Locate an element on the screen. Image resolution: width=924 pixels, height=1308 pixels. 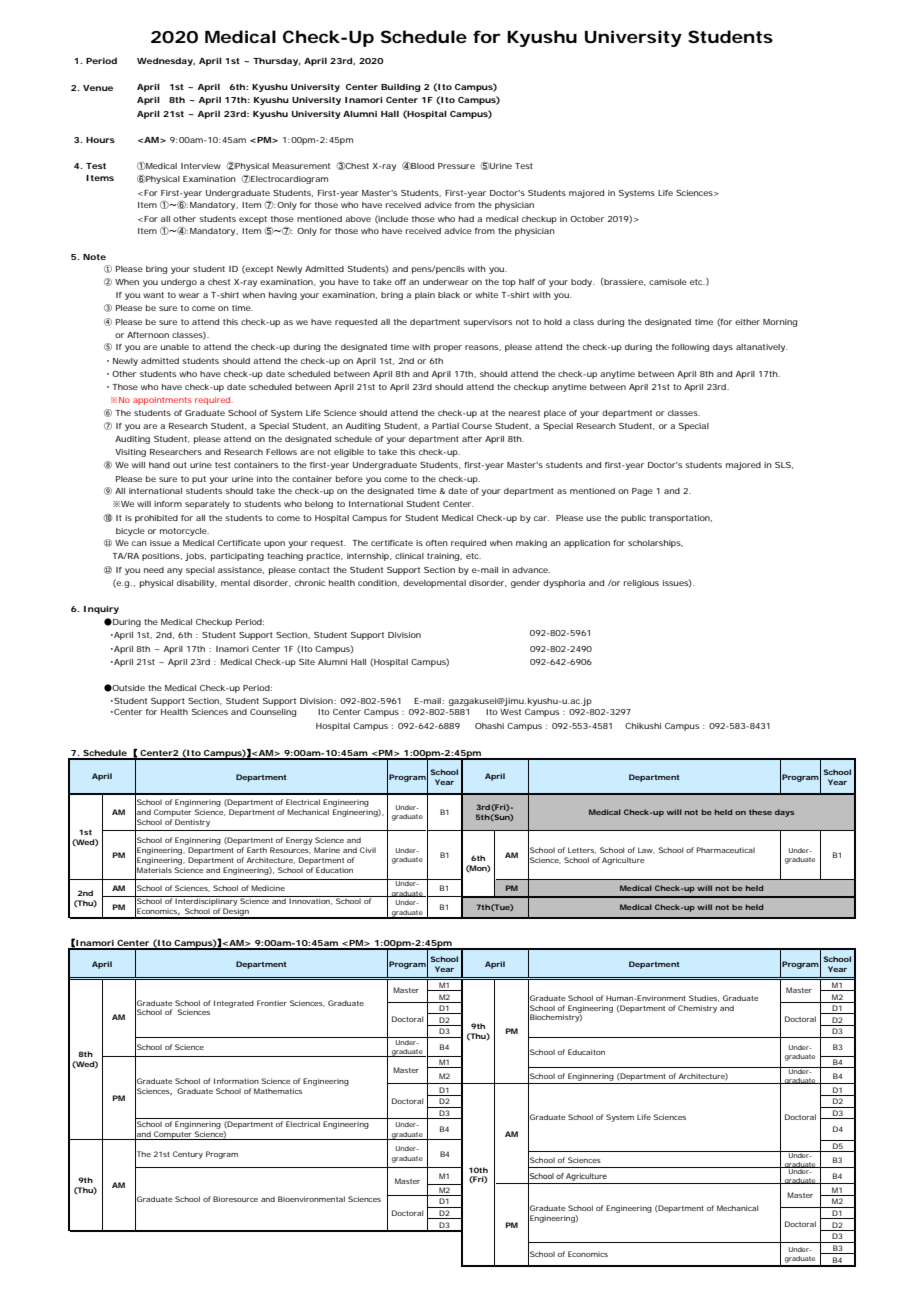
Counseling is located at coordinates (273, 713).
